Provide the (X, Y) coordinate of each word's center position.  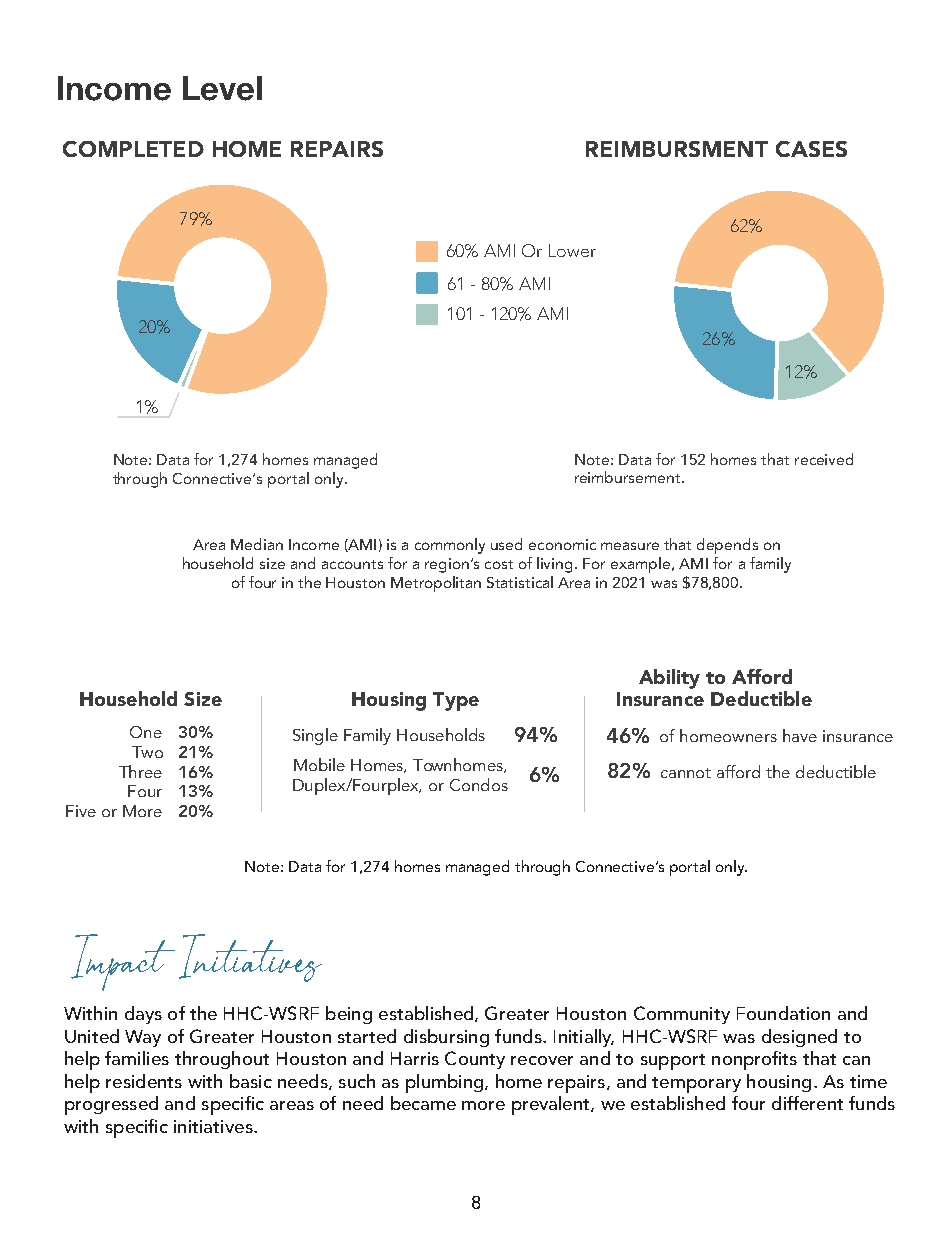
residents (144, 1081)
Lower (572, 250)
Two (147, 752)
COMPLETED (133, 149)
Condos (479, 784)
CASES (811, 149)
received (824, 459)
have (800, 735)
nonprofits (754, 1060)
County (475, 1060)
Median (257, 544)
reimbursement (629, 477)
